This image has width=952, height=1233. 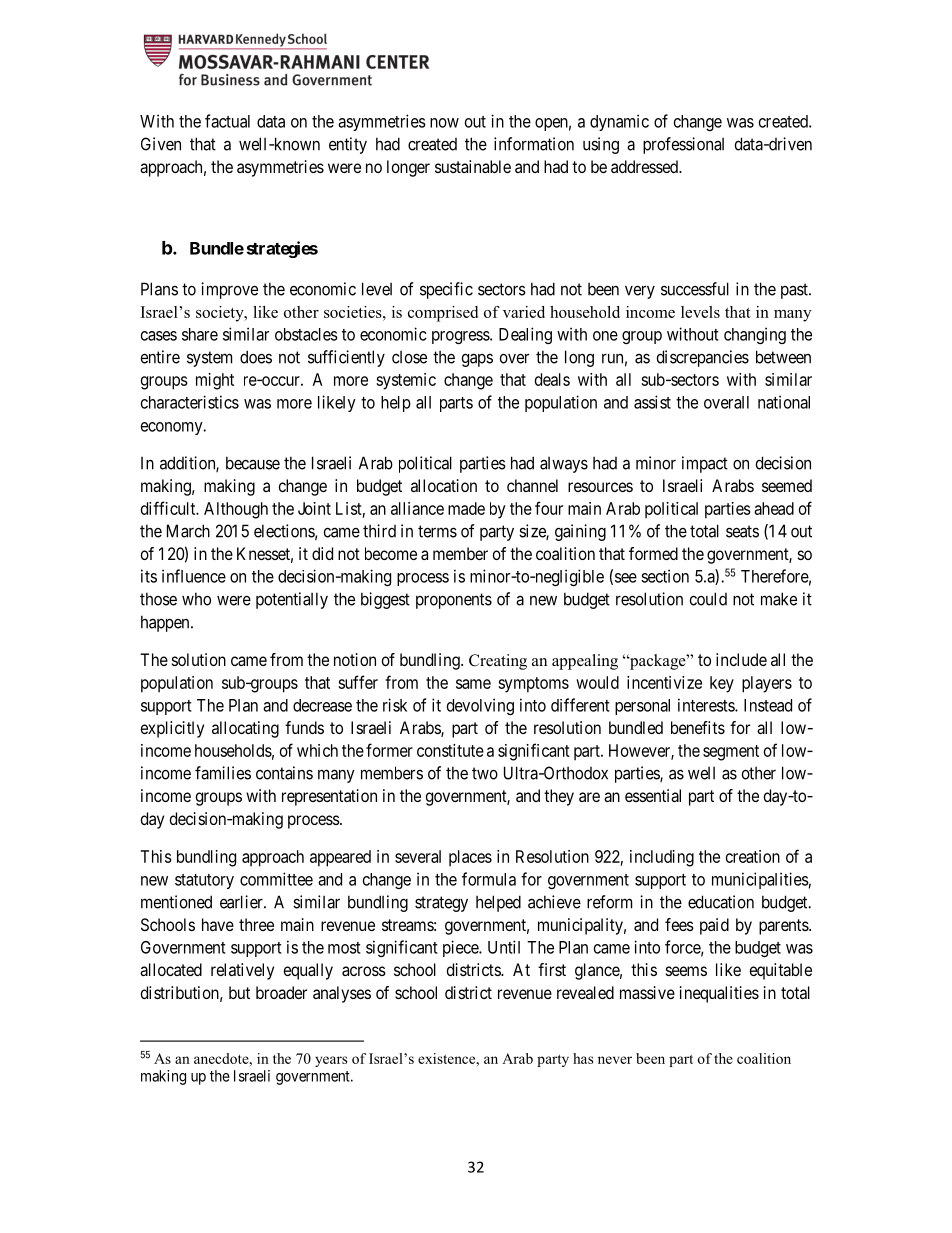 I want to click on broader, so click(x=281, y=992).
